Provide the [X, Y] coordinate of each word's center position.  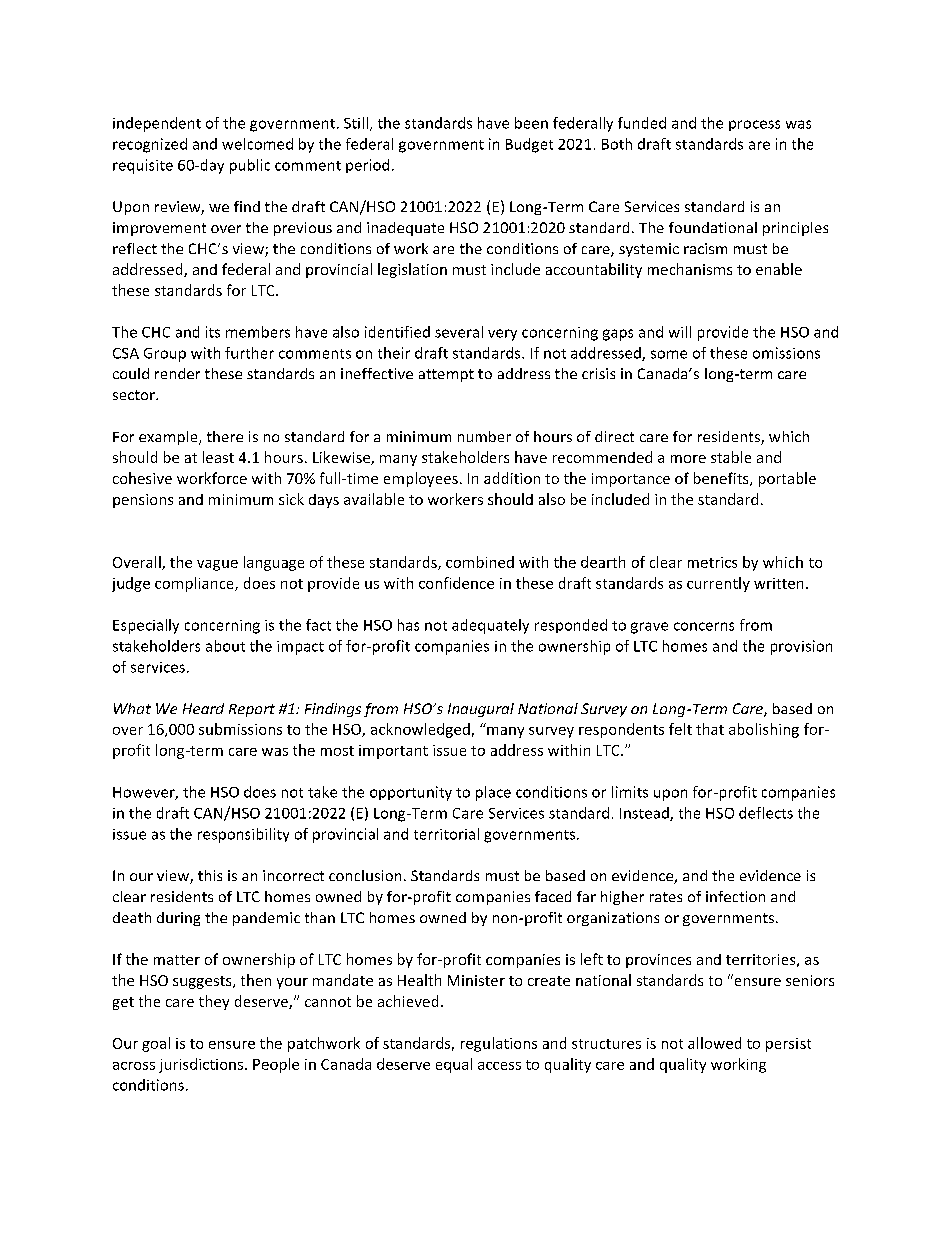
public [250, 166]
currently [718, 584]
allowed [714, 1043]
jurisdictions [202, 1065]
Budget [529, 145]
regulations [499, 1044]
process [754, 125]
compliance [195, 584]
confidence [456, 583]
